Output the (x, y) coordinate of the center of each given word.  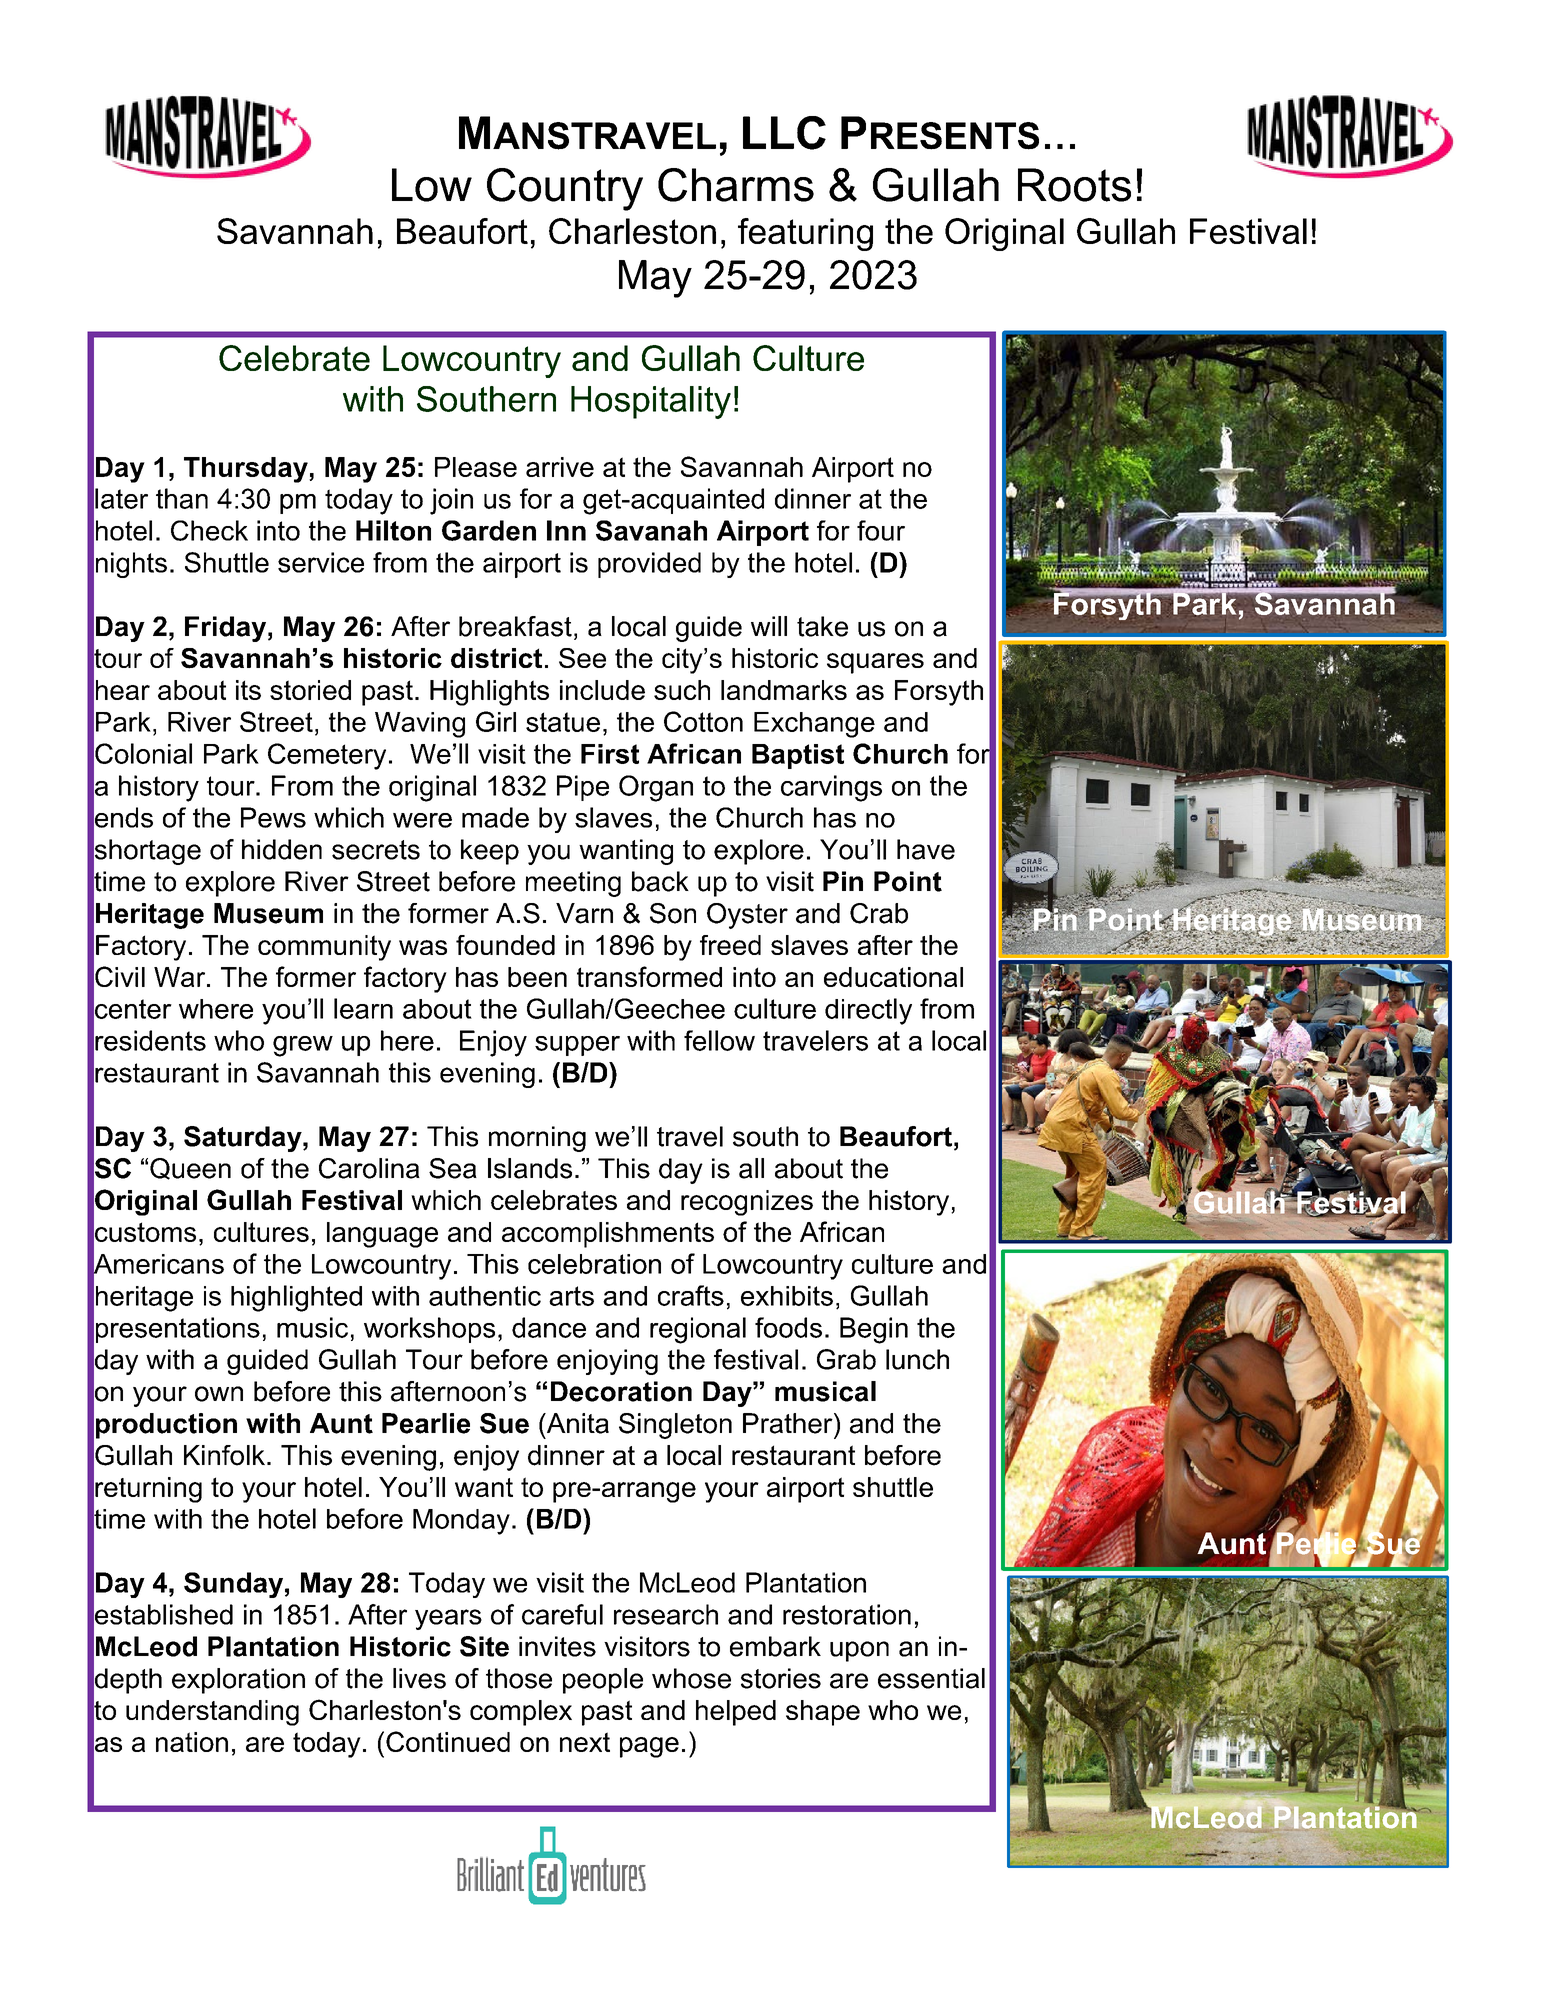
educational (893, 977)
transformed (649, 976)
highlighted (296, 1298)
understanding (212, 1713)
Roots (1074, 185)
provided (649, 565)
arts (571, 1296)
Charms (736, 185)
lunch (917, 1359)
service (321, 562)
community (324, 948)
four (881, 530)
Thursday (247, 470)
